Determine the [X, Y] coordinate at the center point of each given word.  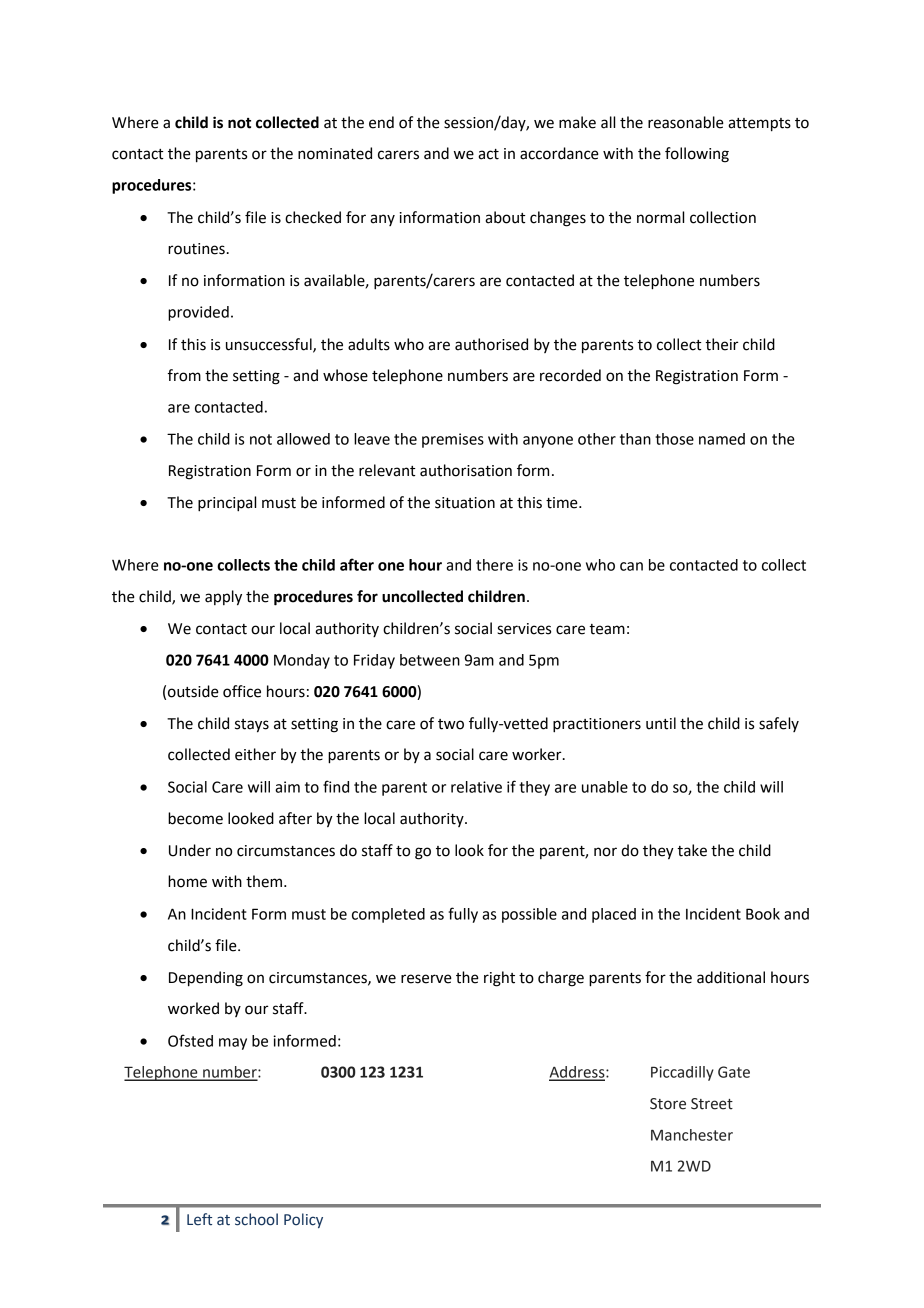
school [256, 1219]
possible [529, 915]
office [242, 691]
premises [453, 440]
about [505, 217]
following [697, 155]
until [661, 723]
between [430, 660]
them [264, 881]
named [722, 439]
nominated [335, 153]
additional [731, 977]
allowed [303, 439]
